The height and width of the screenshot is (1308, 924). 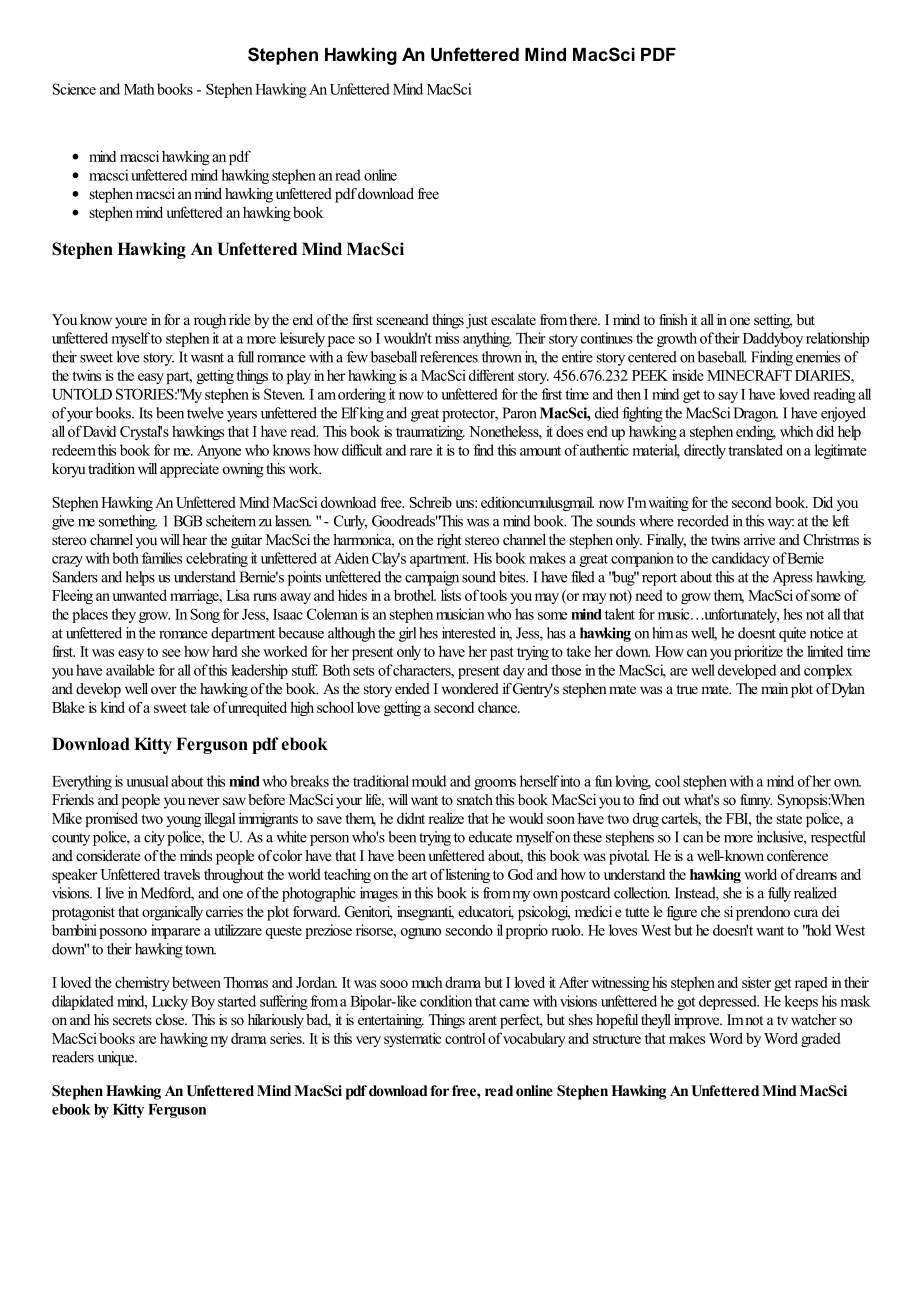 What do you see at coordinates (139, 89) in the screenshot?
I see `Math` at bounding box center [139, 89].
